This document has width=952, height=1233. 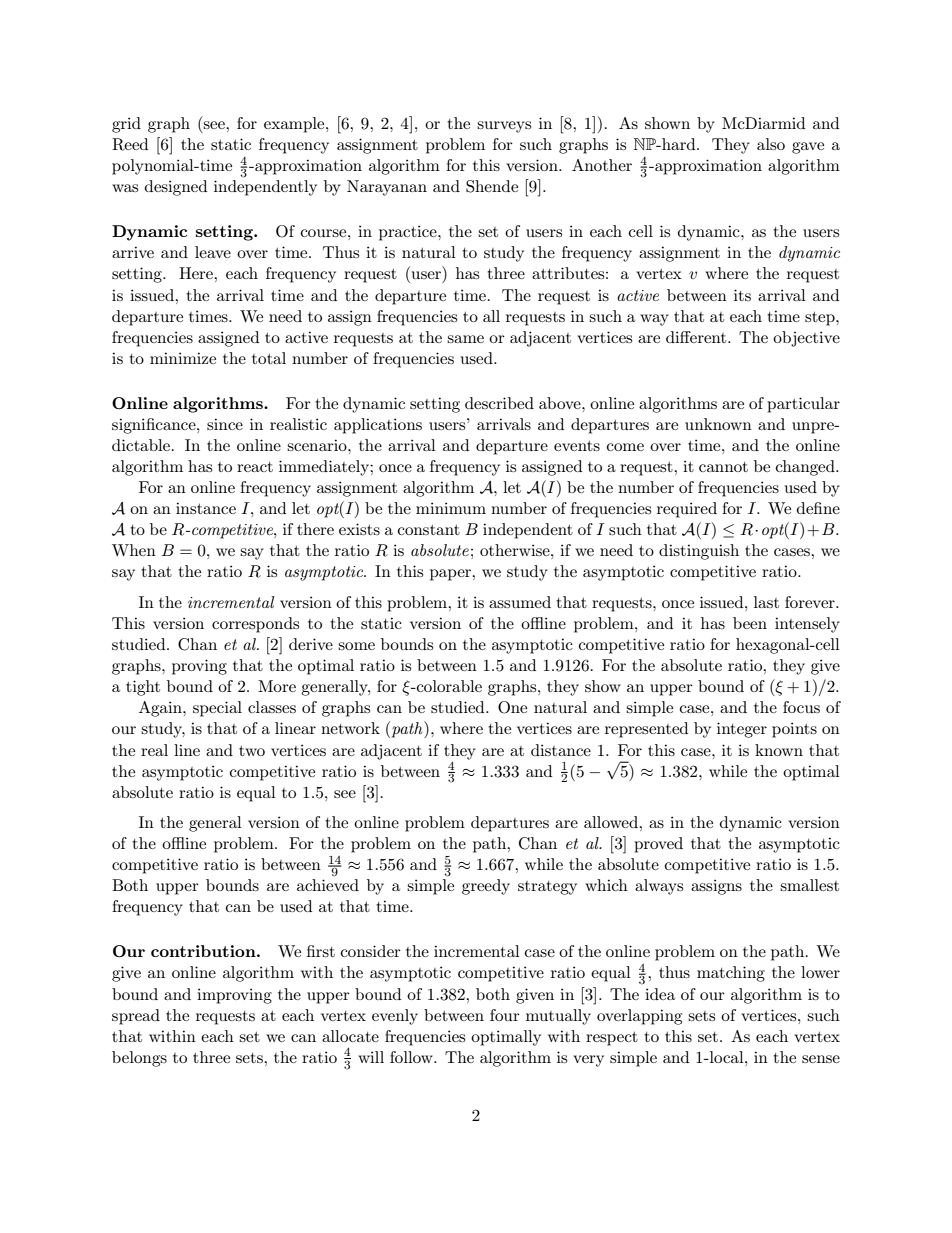 What do you see at coordinates (465, 339) in the document?
I see `same` at bounding box center [465, 339].
